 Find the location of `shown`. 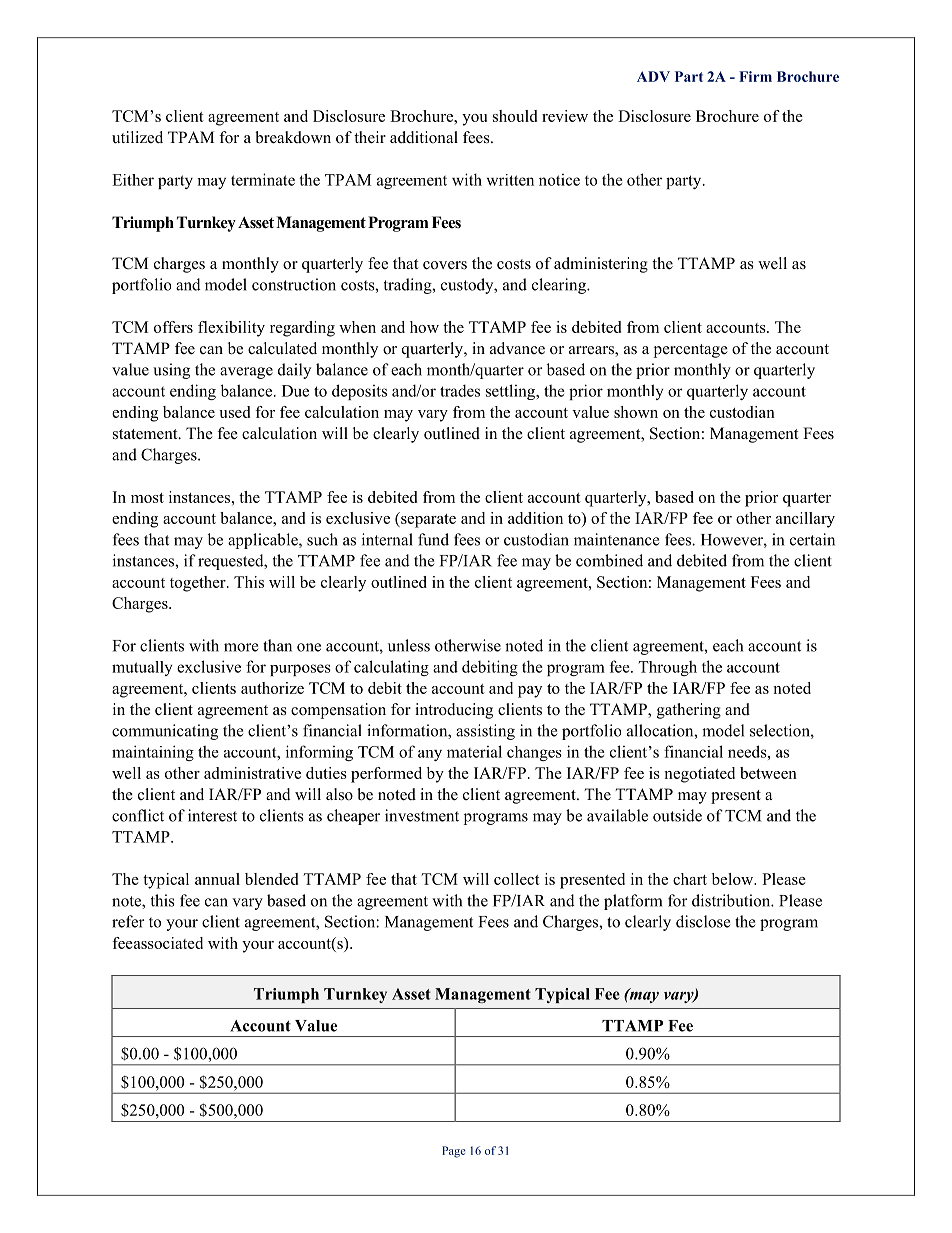

shown is located at coordinates (636, 412).
